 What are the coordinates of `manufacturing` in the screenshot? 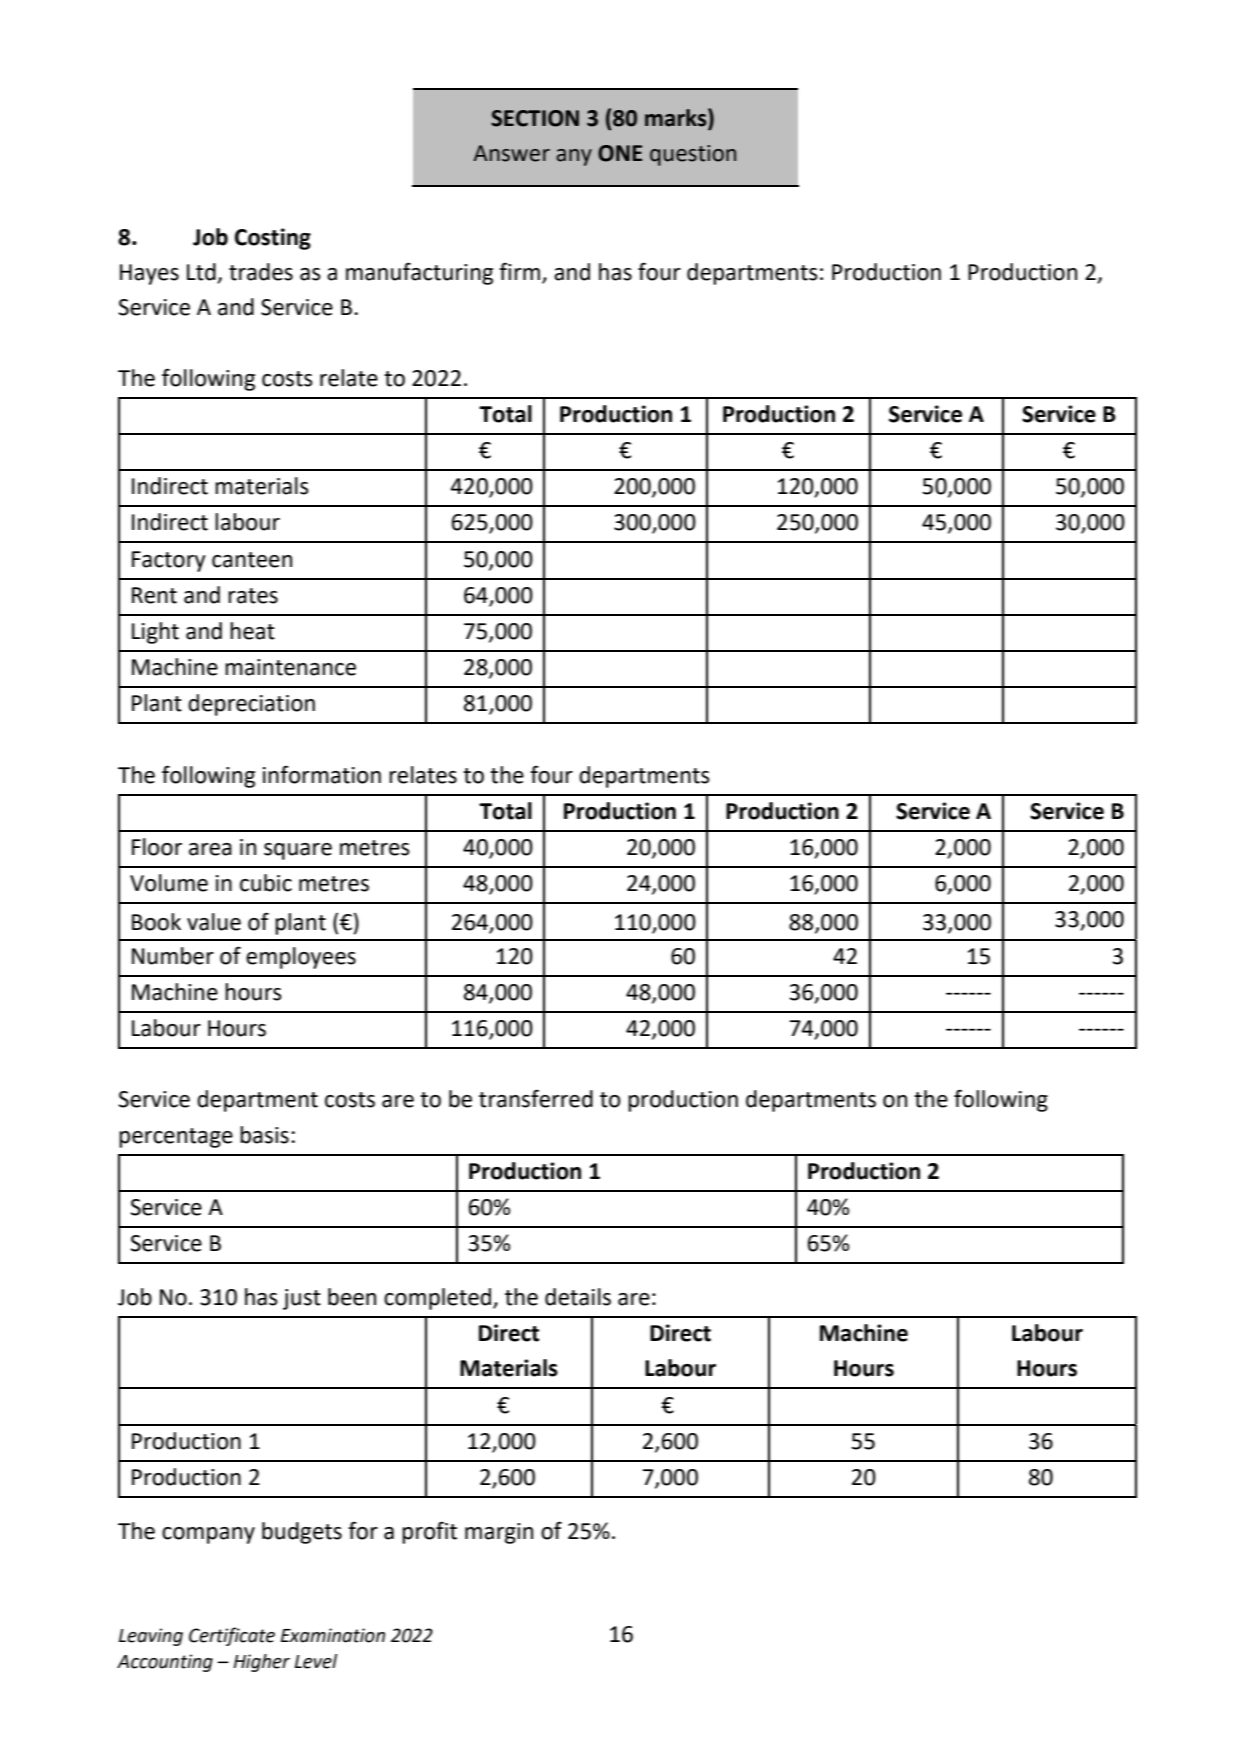 It's located at (419, 273).
